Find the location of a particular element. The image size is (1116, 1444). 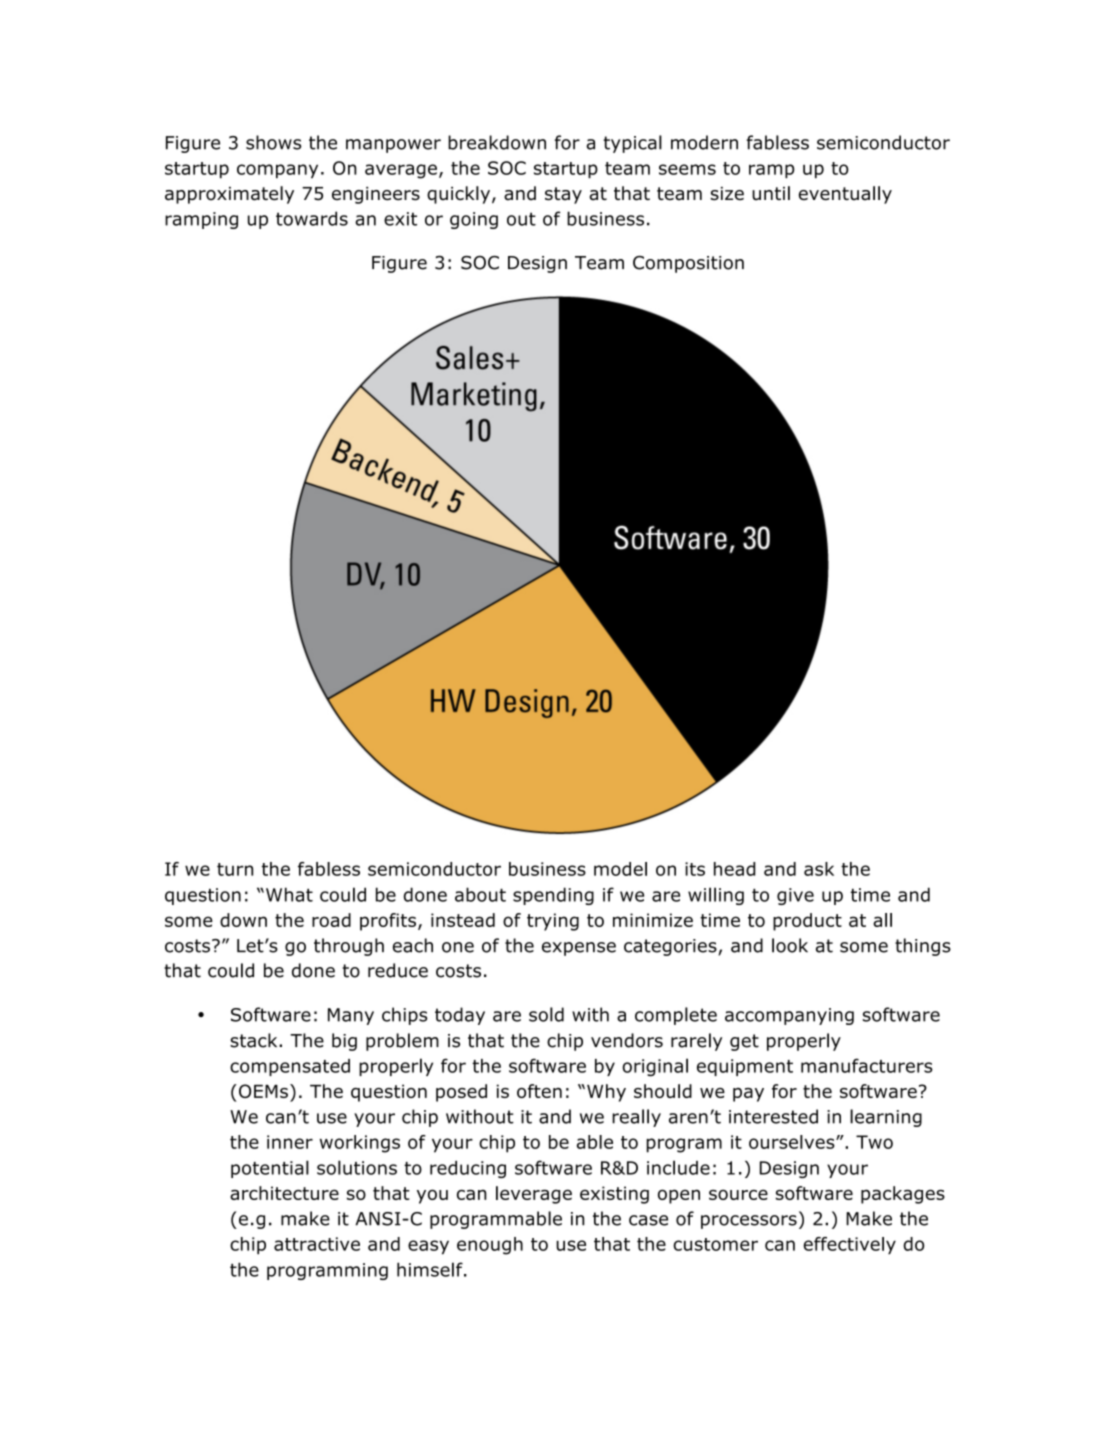

existing is located at coordinates (614, 1195).
